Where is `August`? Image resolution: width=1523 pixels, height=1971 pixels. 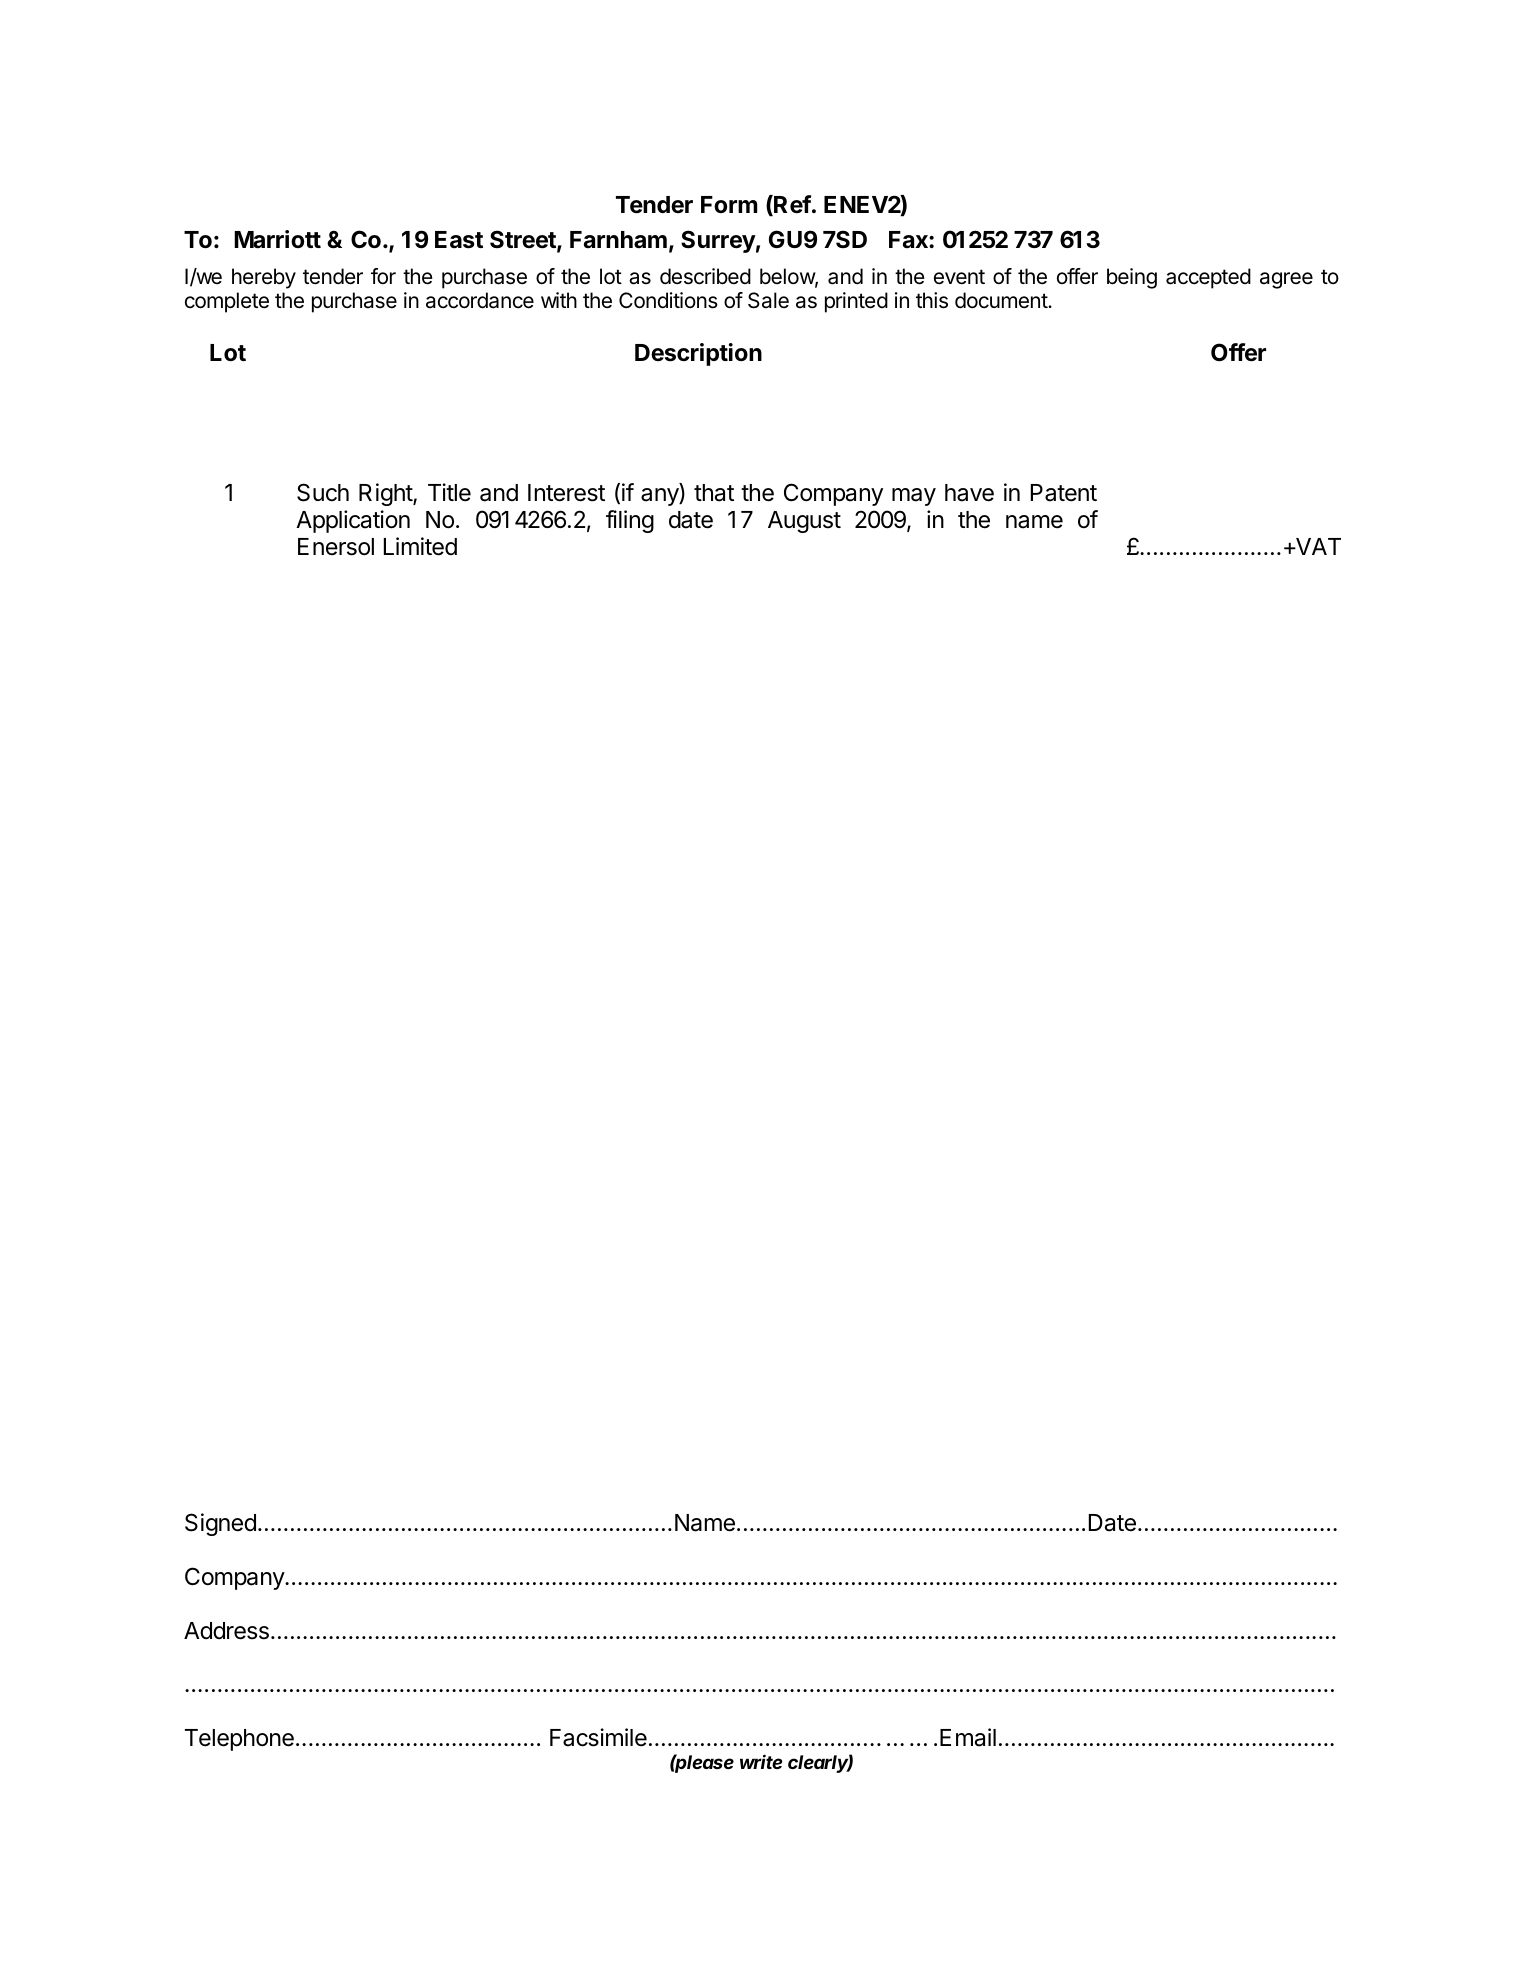 August is located at coordinates (804, 522).
